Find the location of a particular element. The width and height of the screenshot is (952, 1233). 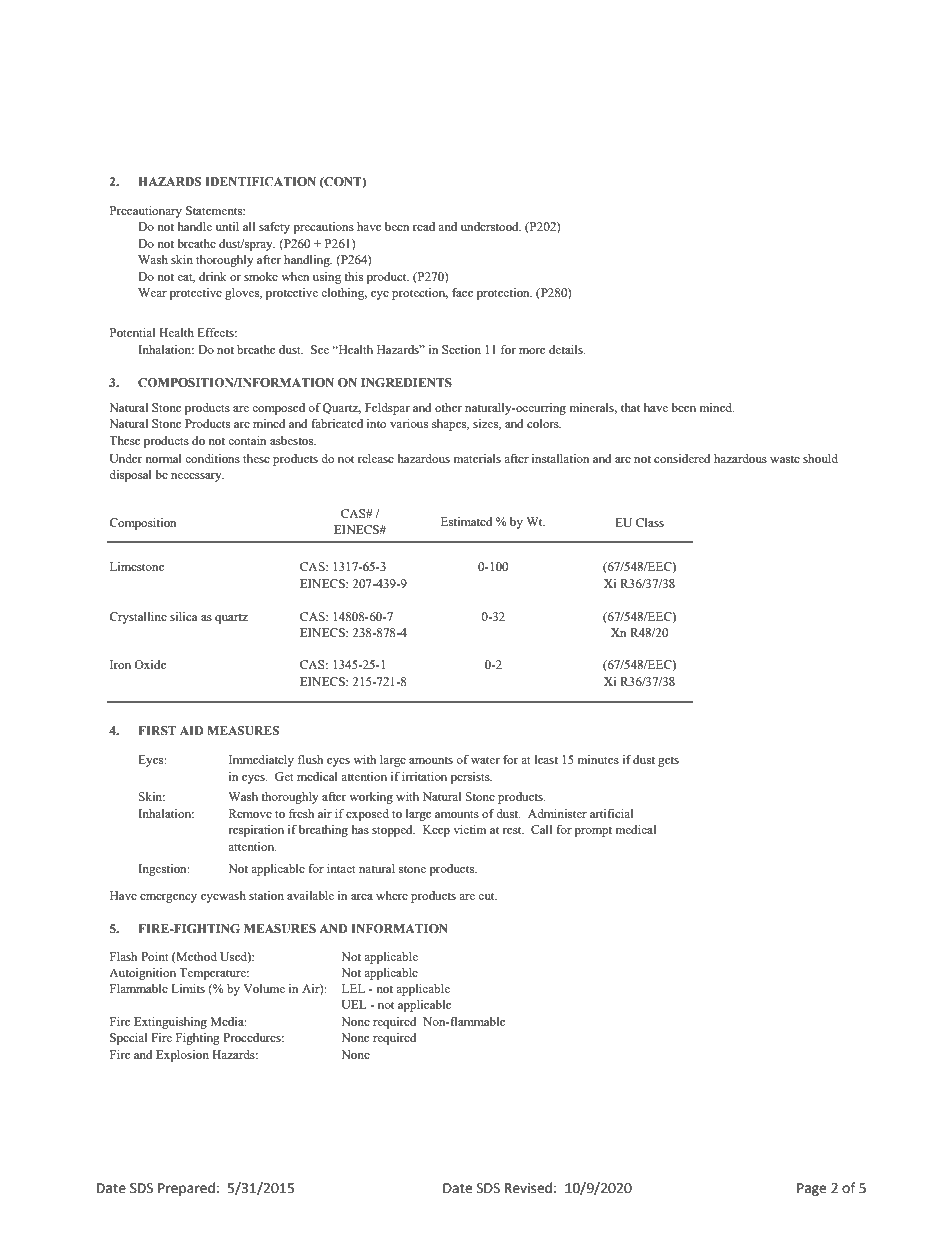

Revised is located at coordinates (528, 1188).
